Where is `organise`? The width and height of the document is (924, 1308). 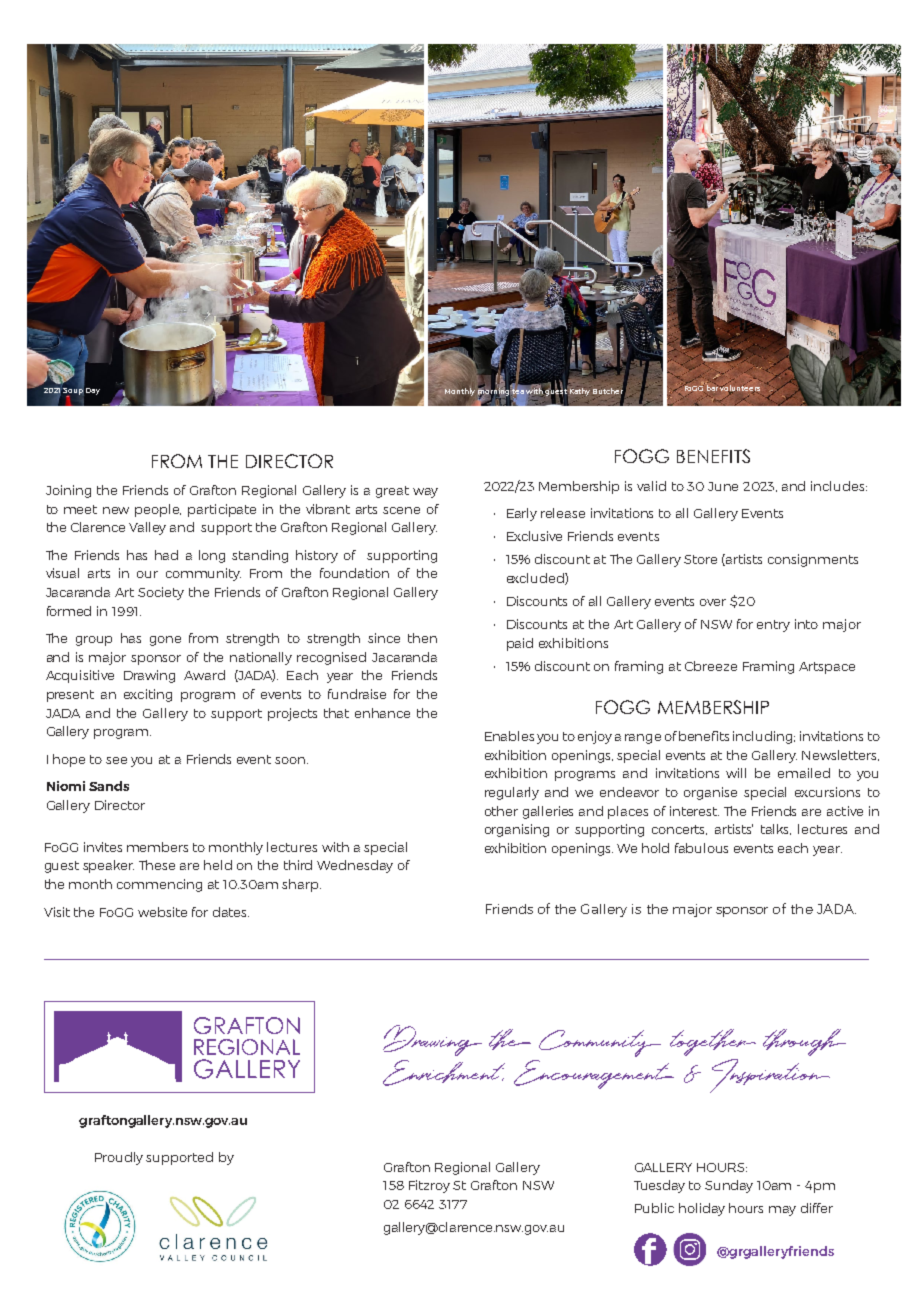
organise is located at coordinates (710, 793).
